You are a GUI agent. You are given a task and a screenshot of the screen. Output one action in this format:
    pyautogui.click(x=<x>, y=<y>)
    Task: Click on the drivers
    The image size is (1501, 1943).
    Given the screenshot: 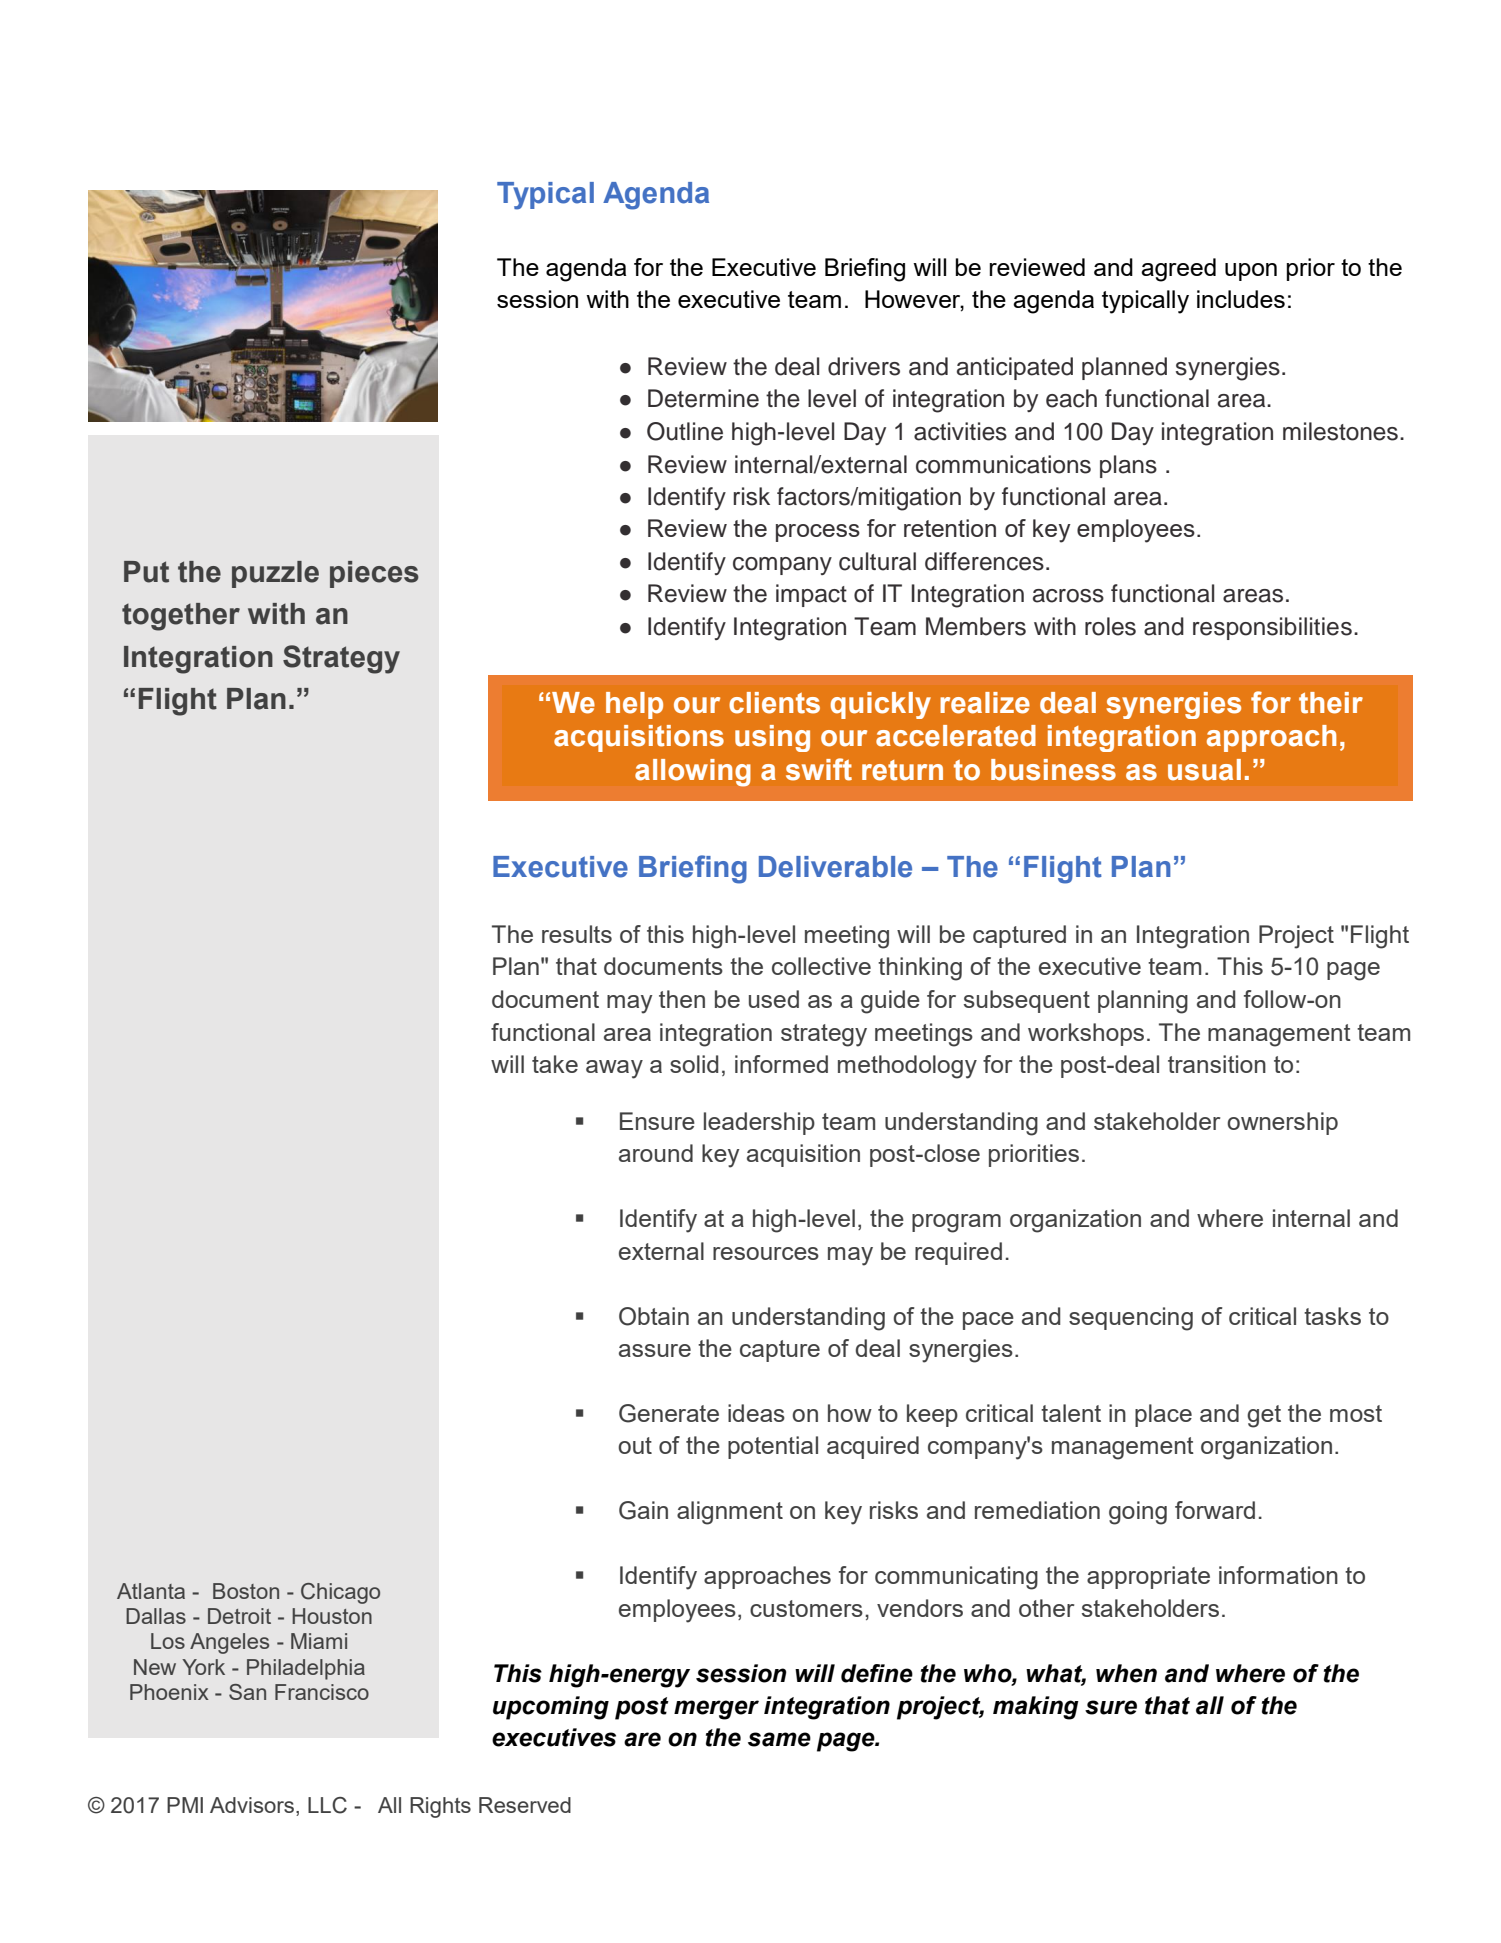 What is the action you would take?
    pyautogui.click(x=864, y=366)
